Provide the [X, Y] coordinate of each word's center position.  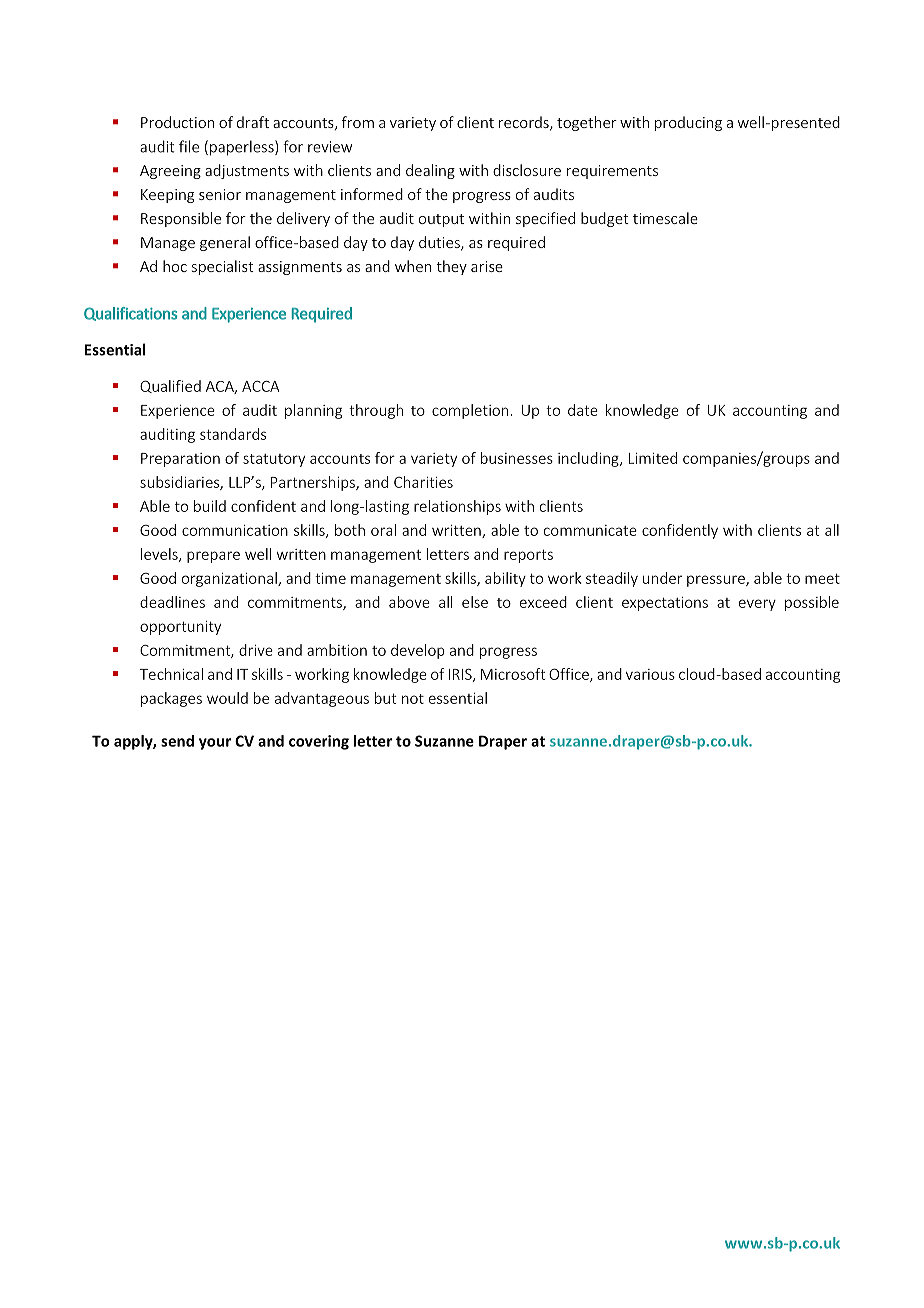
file [189, 146]
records [525, 123]
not [413, 699]
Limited [653, 458]
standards [233, 434]
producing [688, 123]
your [215, 744]
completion [470, 411]
